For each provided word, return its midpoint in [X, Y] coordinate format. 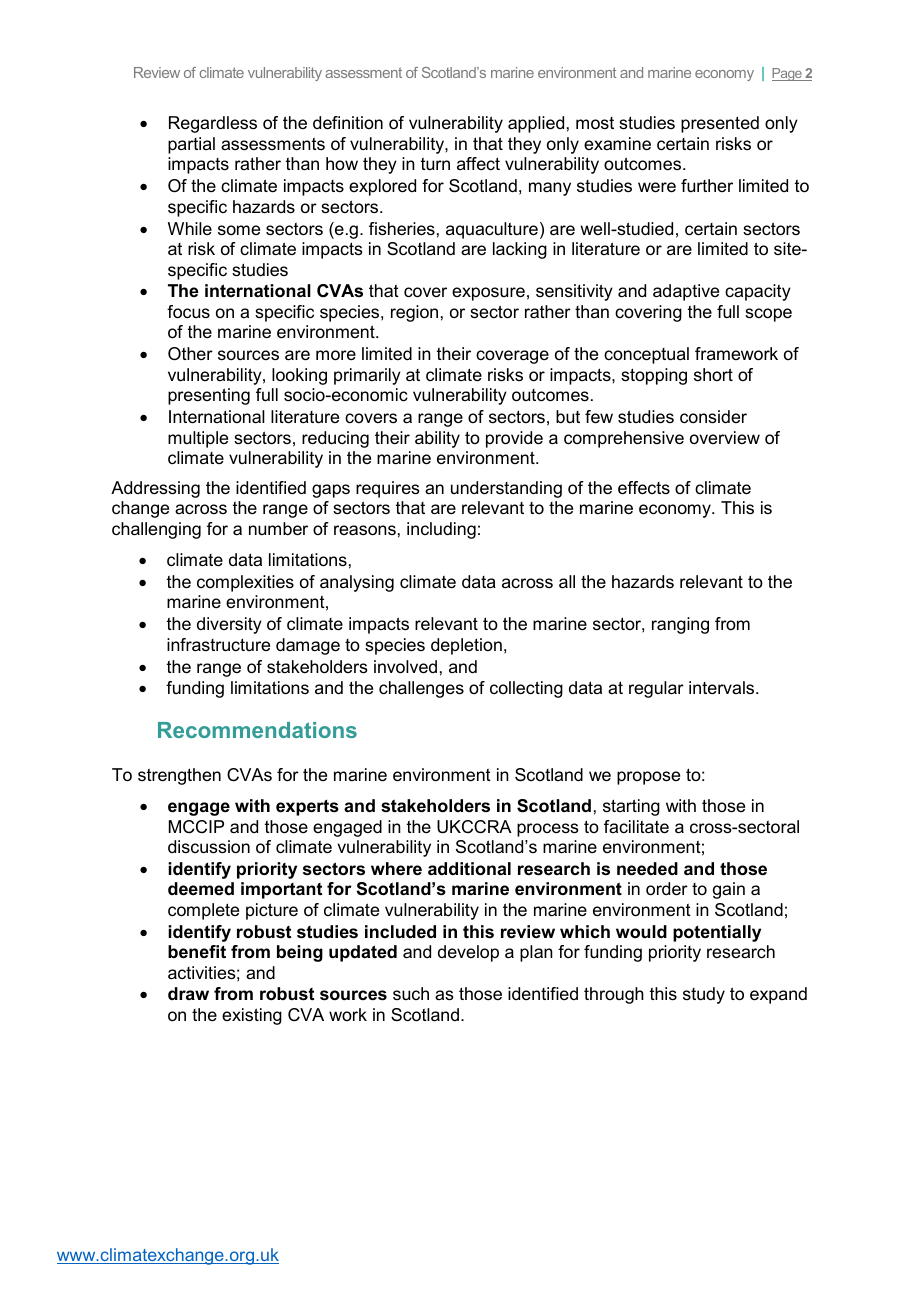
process [548, 830]
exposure [488, 294]
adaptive [686, 292]
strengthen [179, 776]
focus [188, 312]
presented [720, 124]
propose [648, 778]
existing [252, 1016]
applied [536, 124]
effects [644, 488]
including [441, 530]
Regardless [213, 124]
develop [468, 953]
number [278, 529]
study [704, 995]
